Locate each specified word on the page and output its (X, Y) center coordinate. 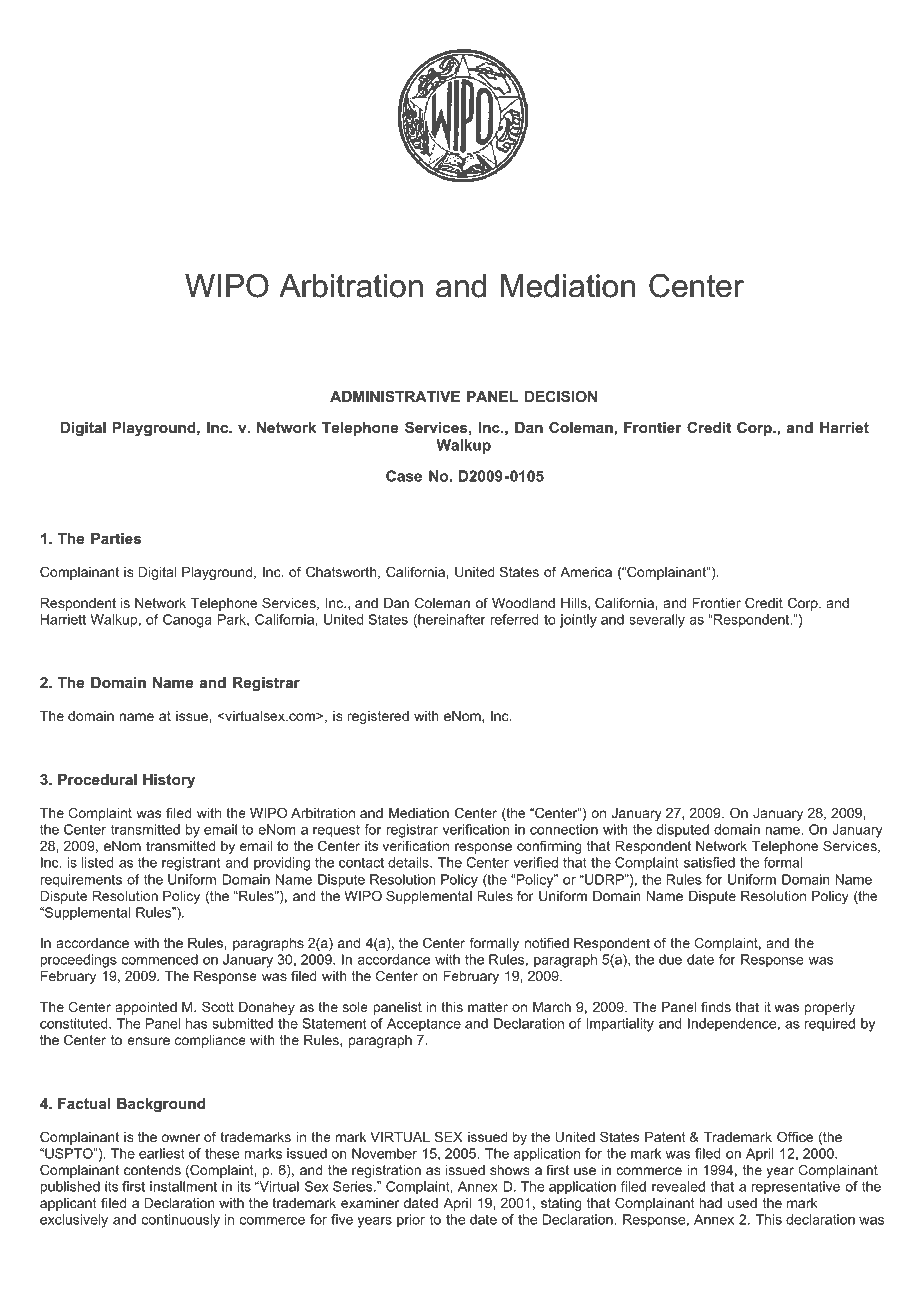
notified (547, 942)
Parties (116, 538)
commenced (160, 959)
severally (657, 621)
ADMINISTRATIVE (395, 396)
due (670, 959)
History (169, 781)
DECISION (561, 396)
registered (378, 717)
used (742, 1203)
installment (183, 1186)
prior (411, 1221)
